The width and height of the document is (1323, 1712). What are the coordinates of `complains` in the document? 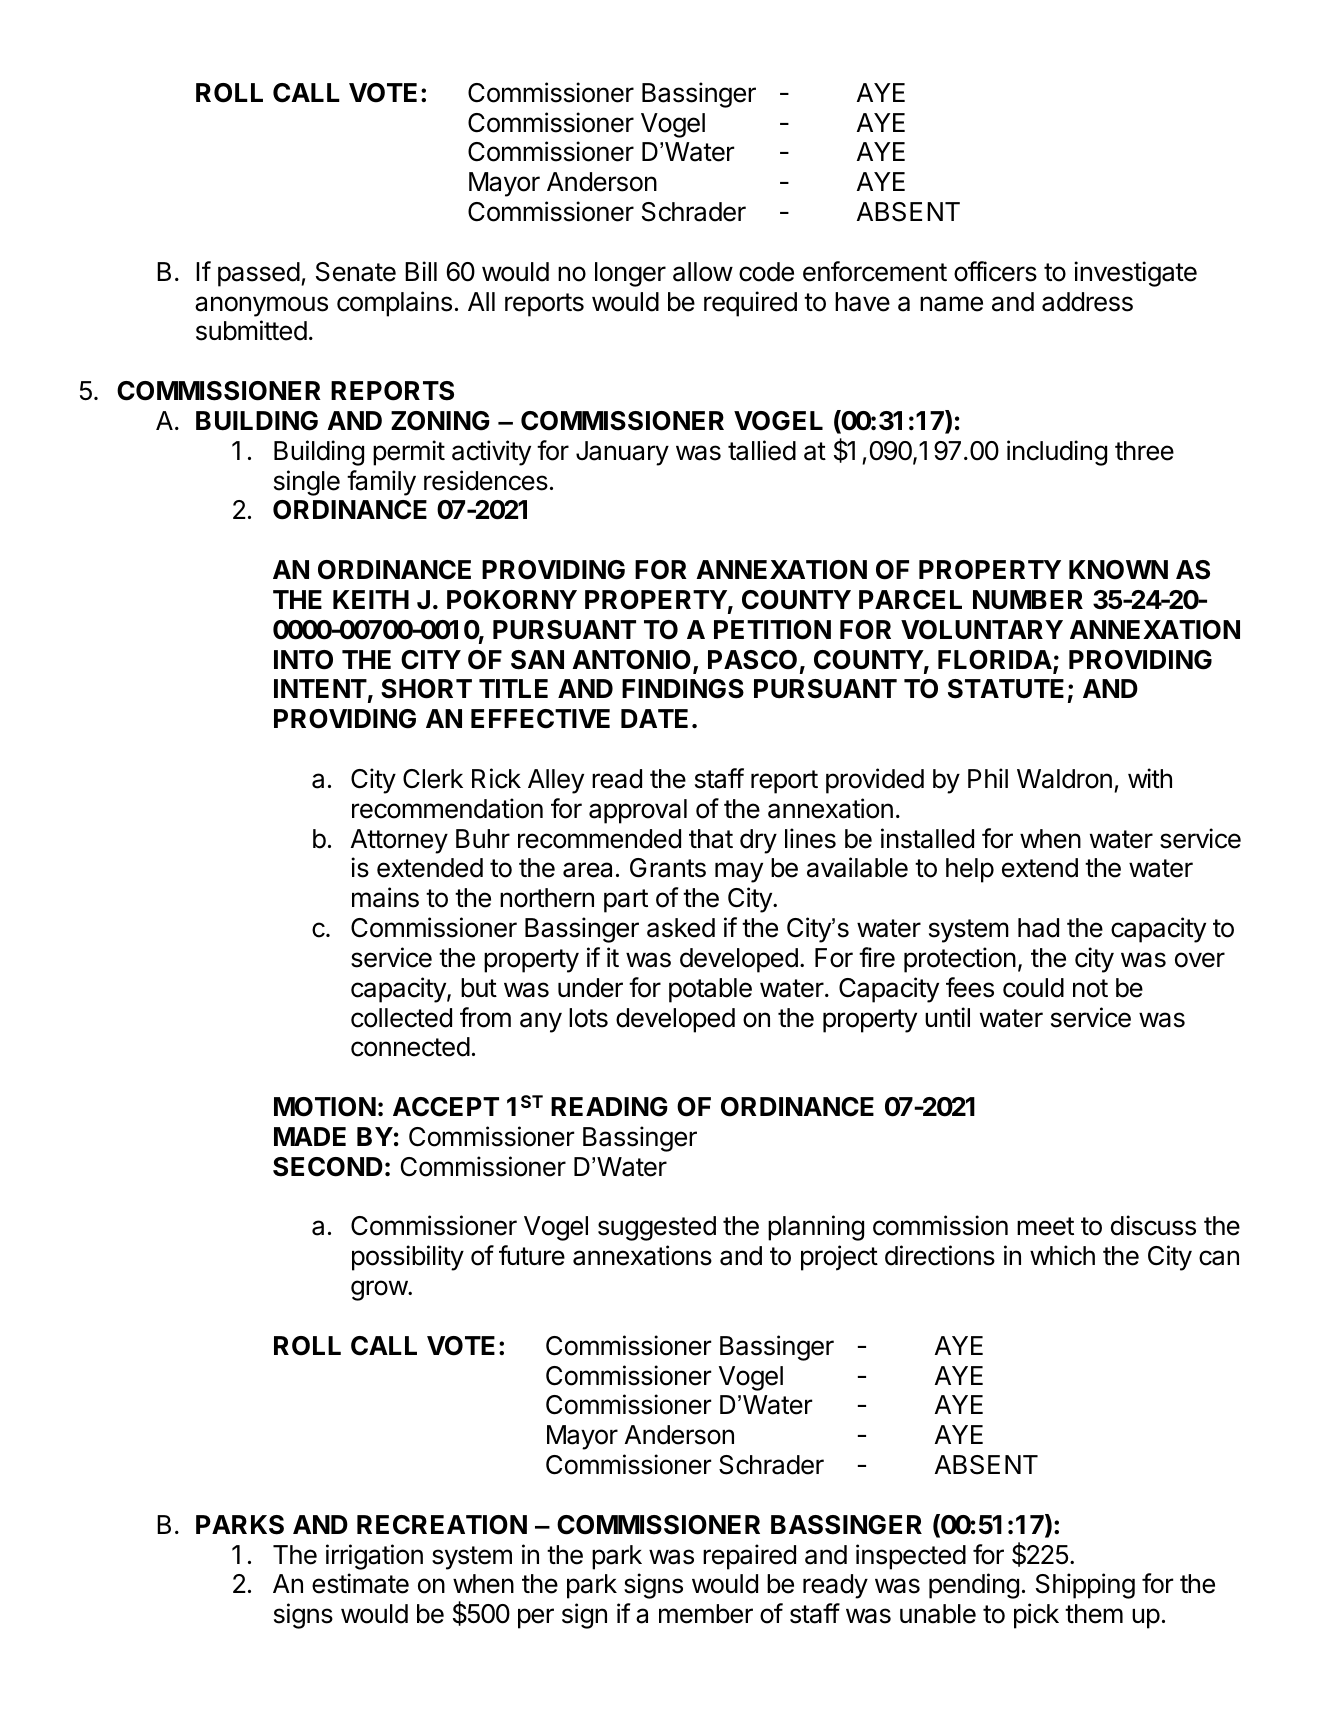 It's located at (394, 304).
